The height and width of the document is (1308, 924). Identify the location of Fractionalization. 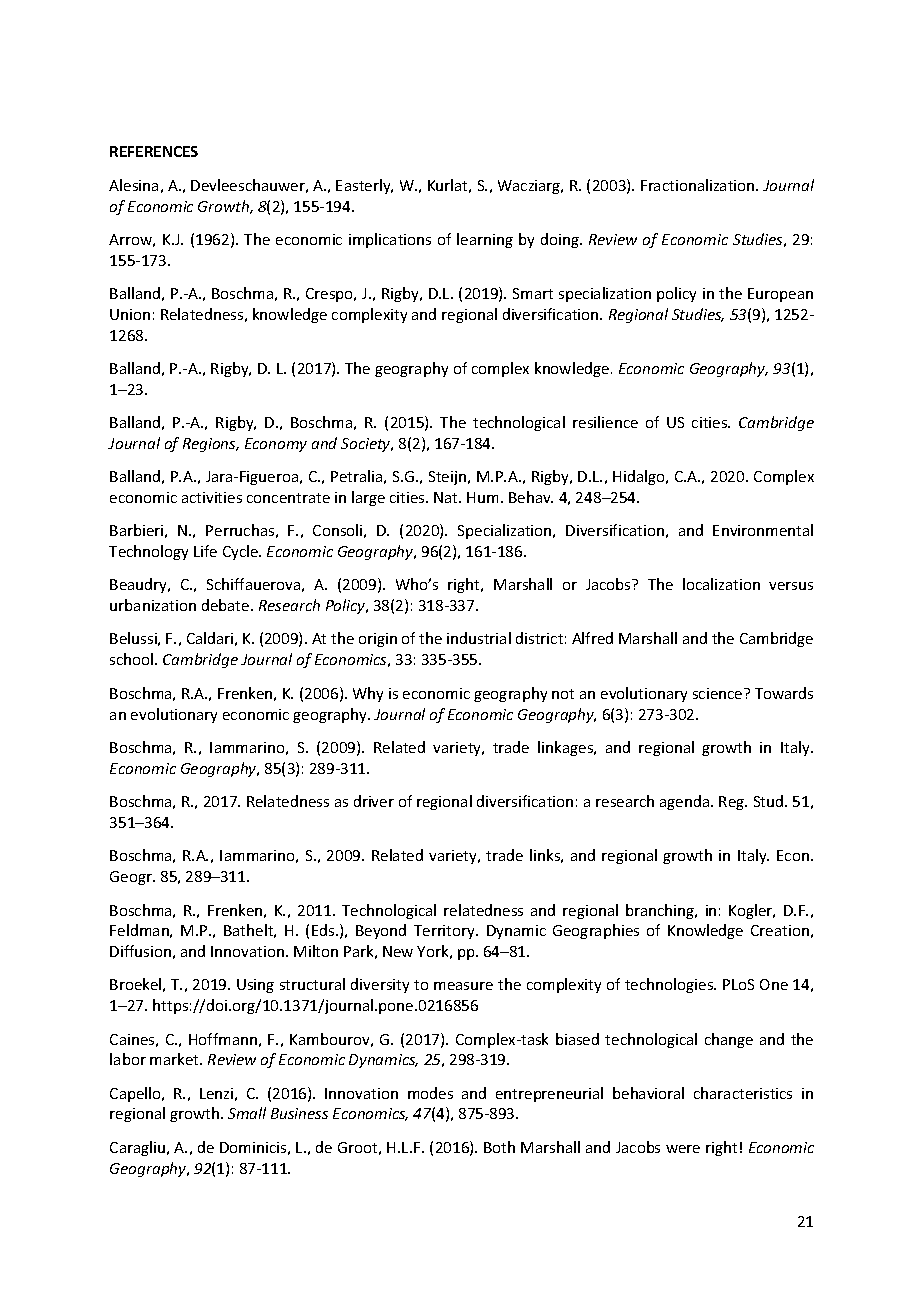
(699, 185).
